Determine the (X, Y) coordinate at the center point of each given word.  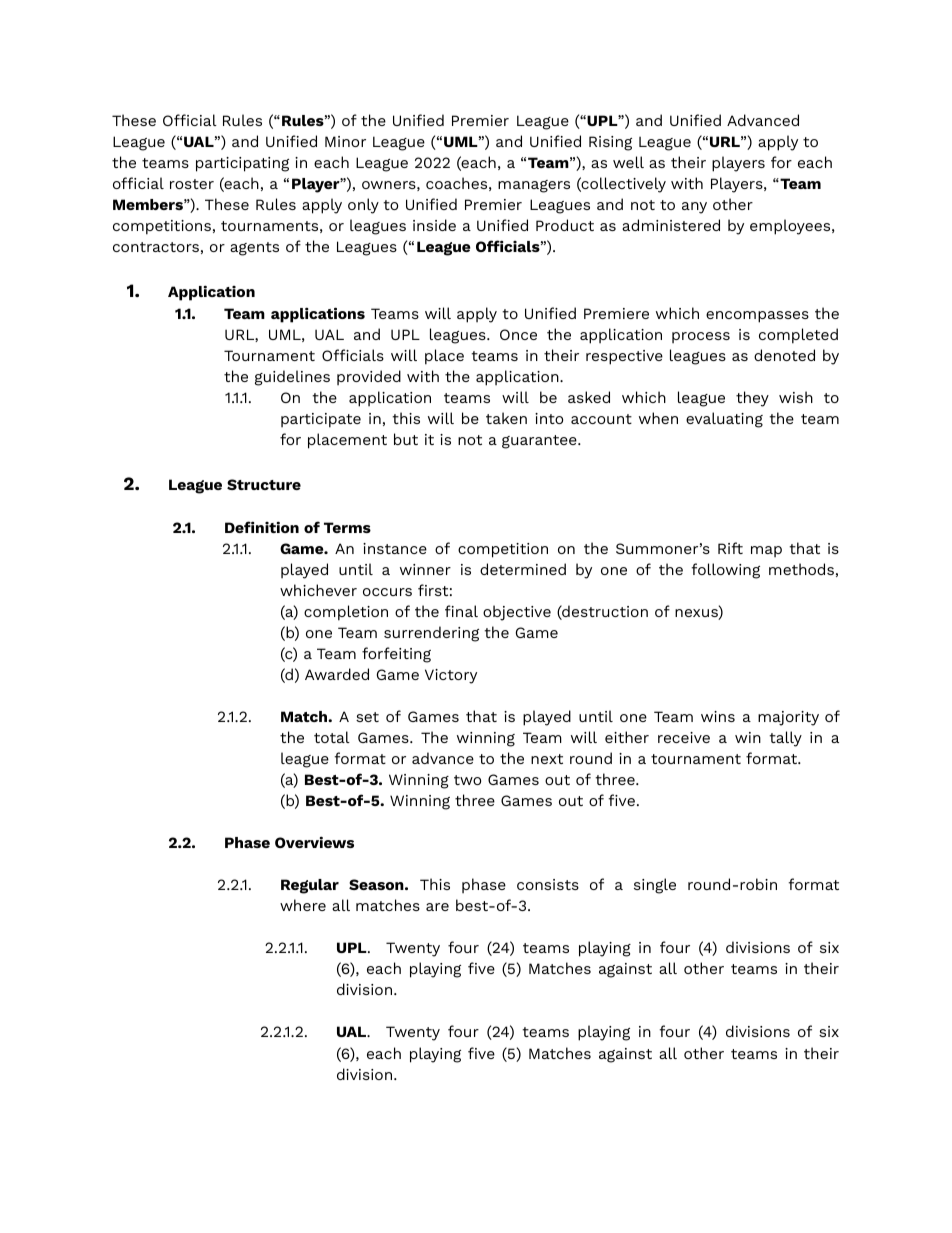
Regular (310, 886)
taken (506, 418)
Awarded (337, 674)
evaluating (724, 420)
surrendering (431, 634)
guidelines (292, 378)
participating (242, 164)
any (694, 208)
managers (534, 186)
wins (718, 716)
